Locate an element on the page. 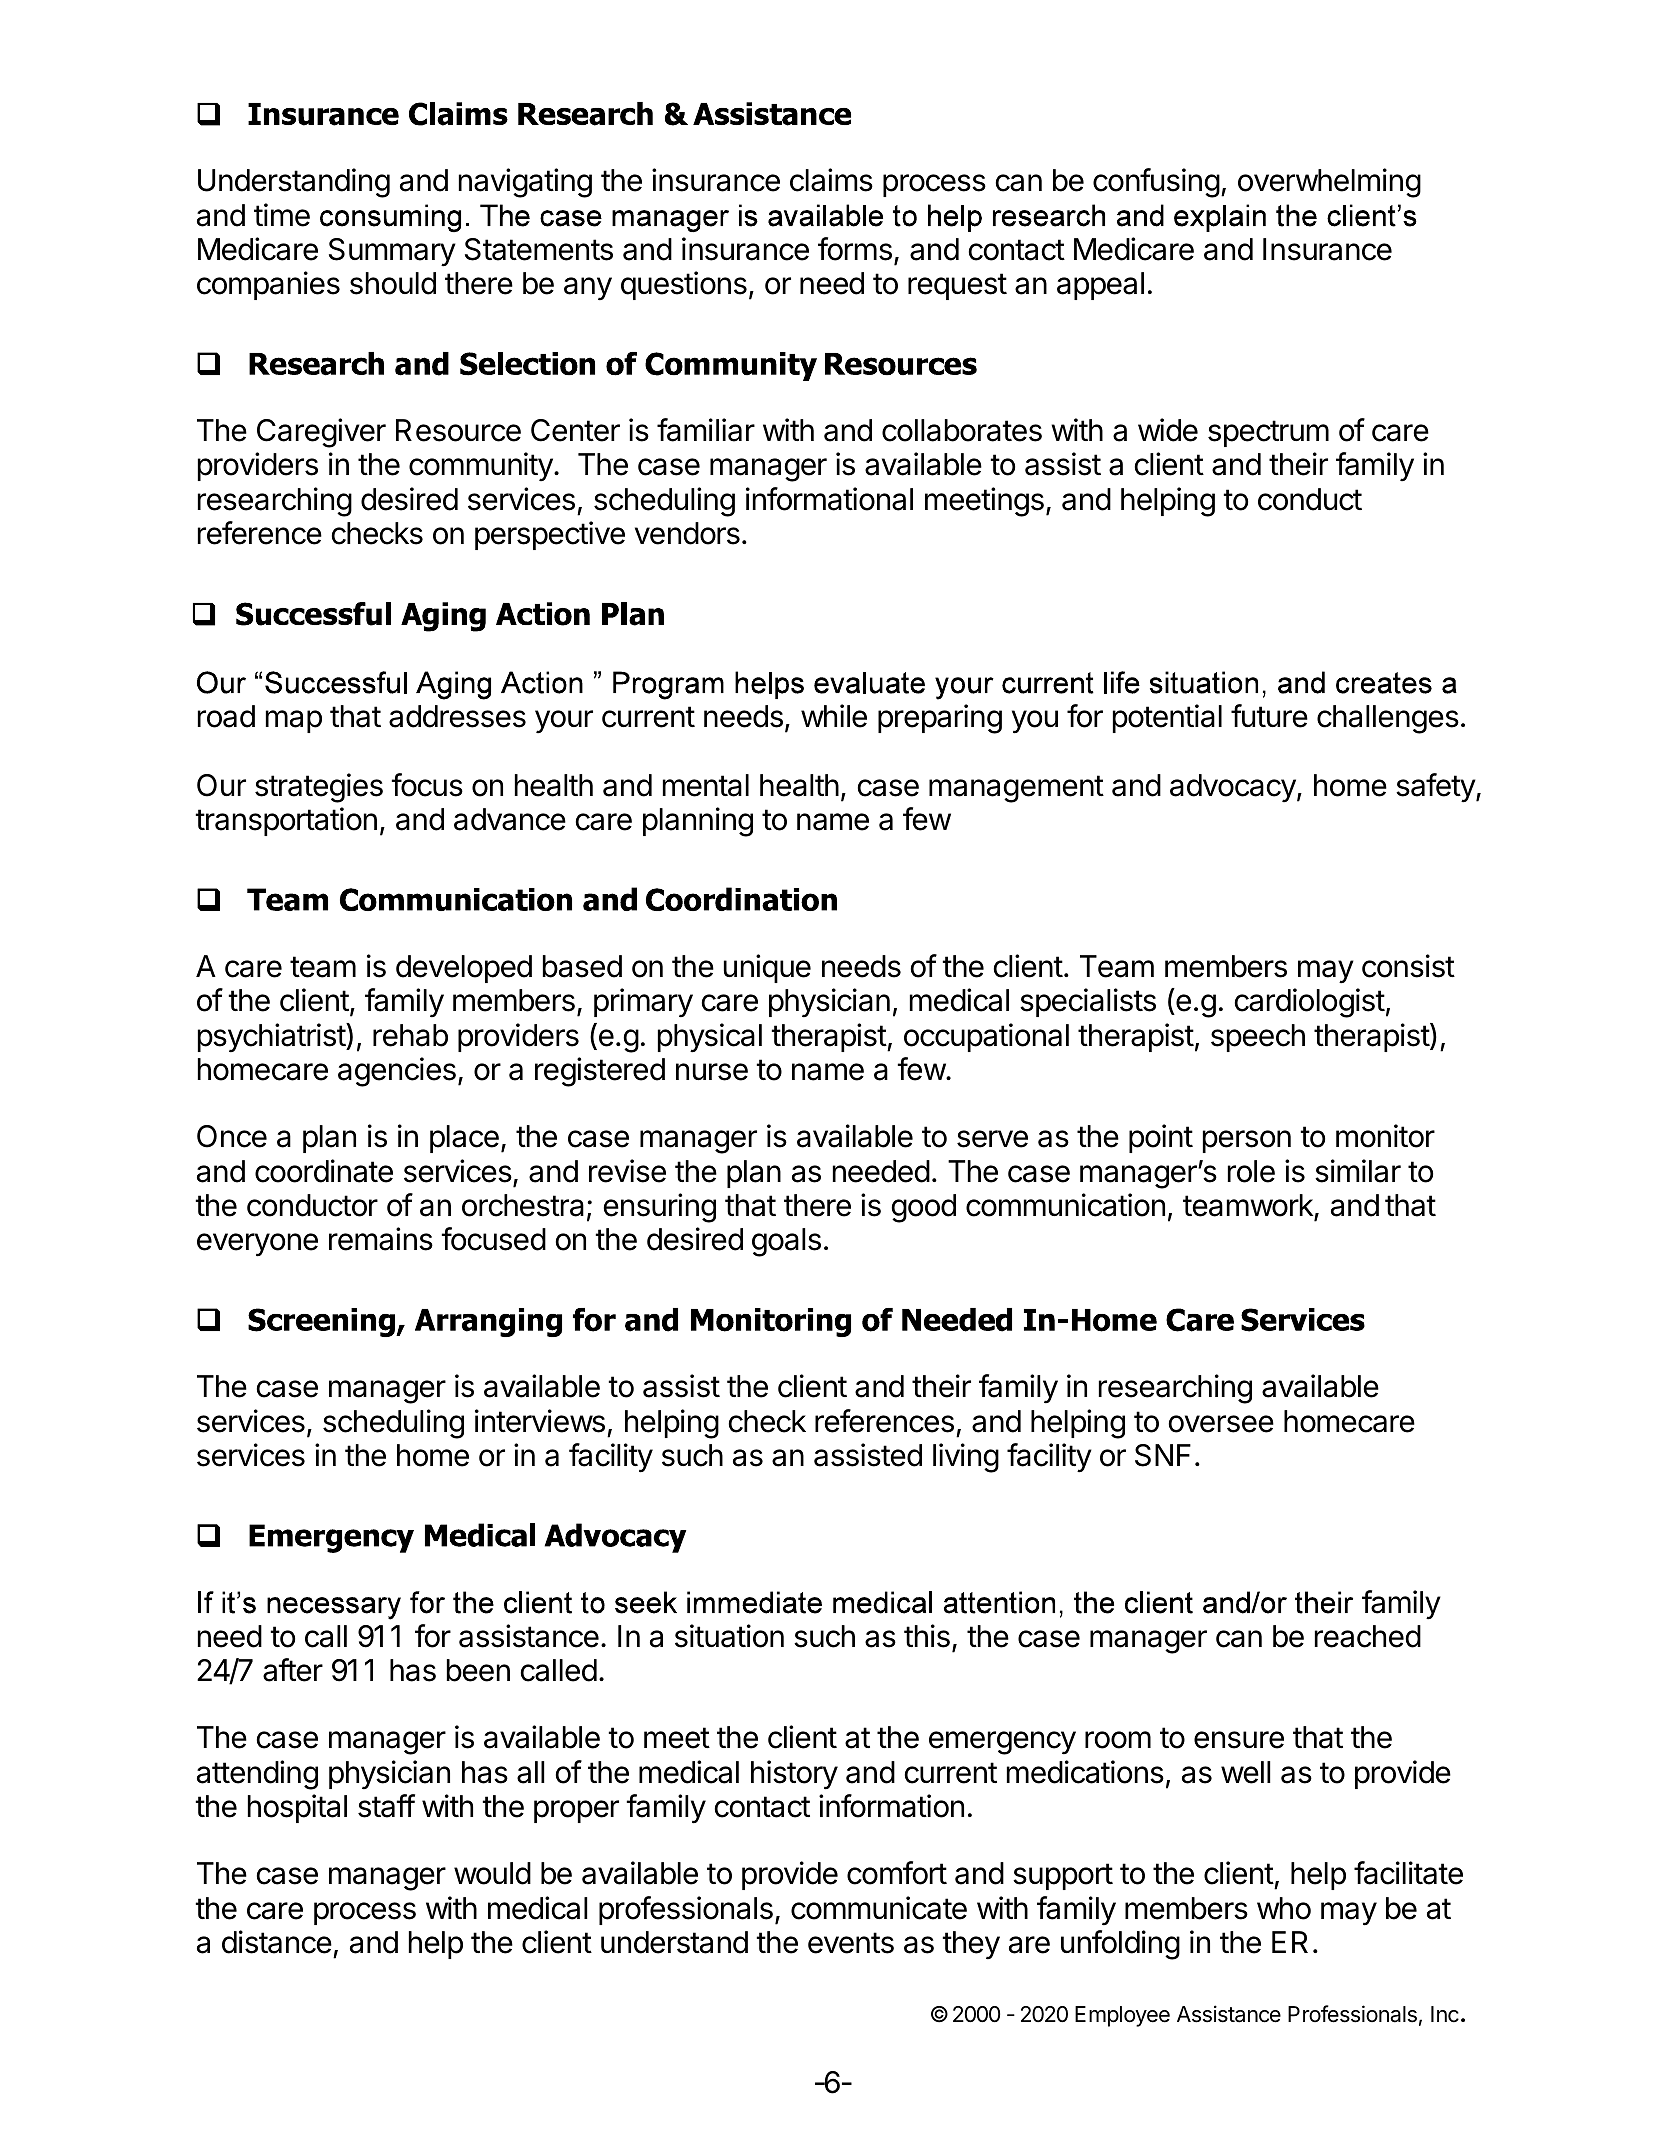  living is located at coordinates (966, 1458).
